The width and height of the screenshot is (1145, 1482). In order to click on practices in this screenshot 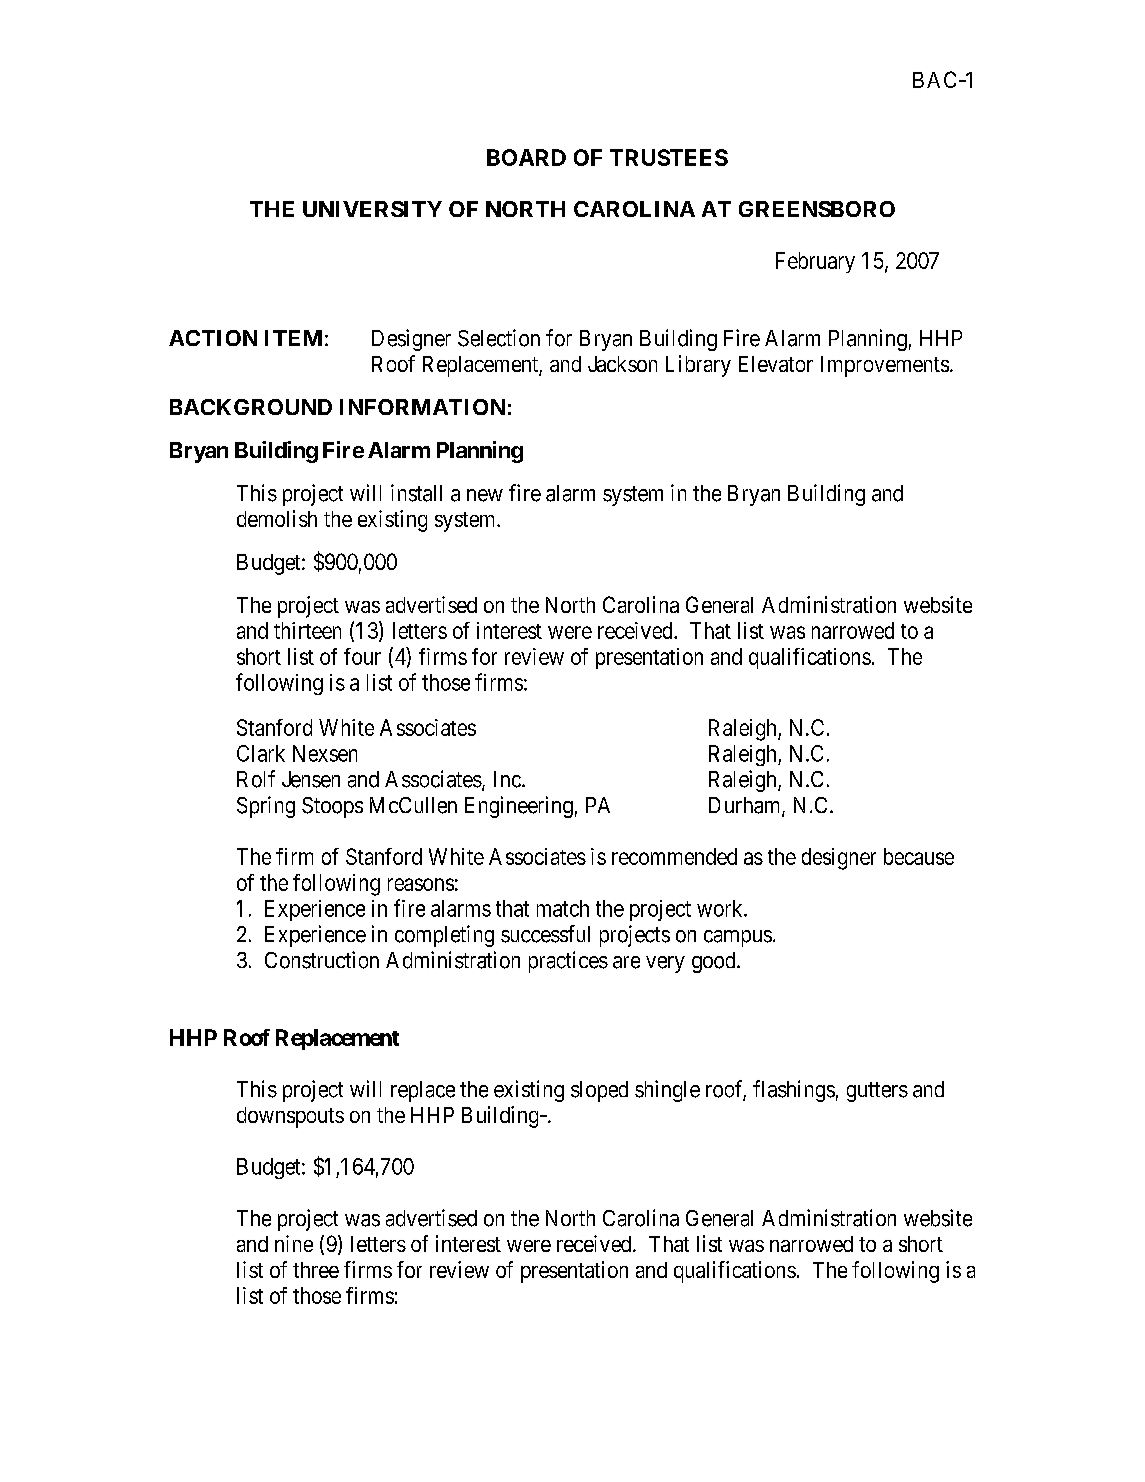, I will do `click(568, 962)`.
